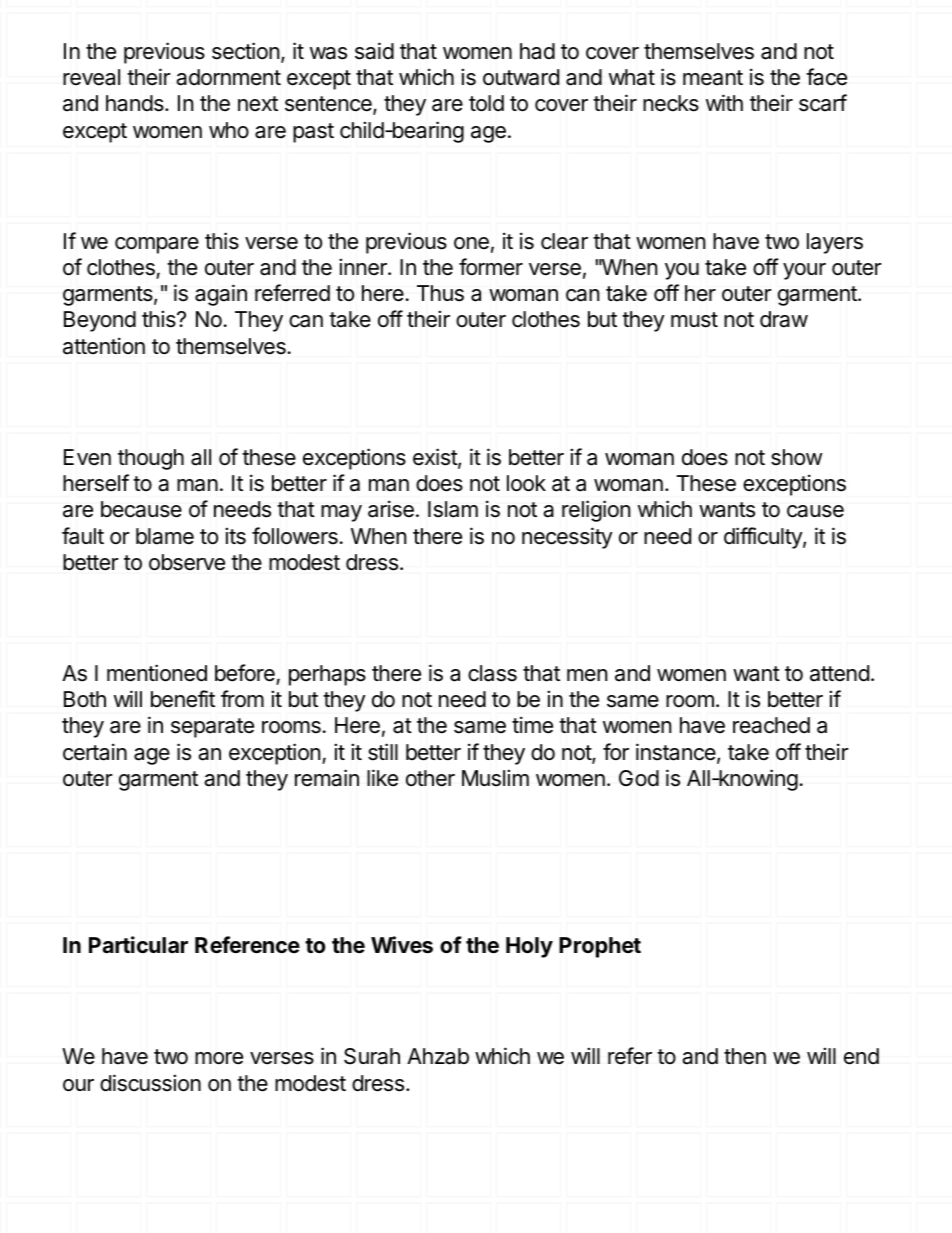 The width and height of the screenshot is (952, 1233). Describe the element at coordinates (713, 78) in the screenshot. I see `meant` at that location.
